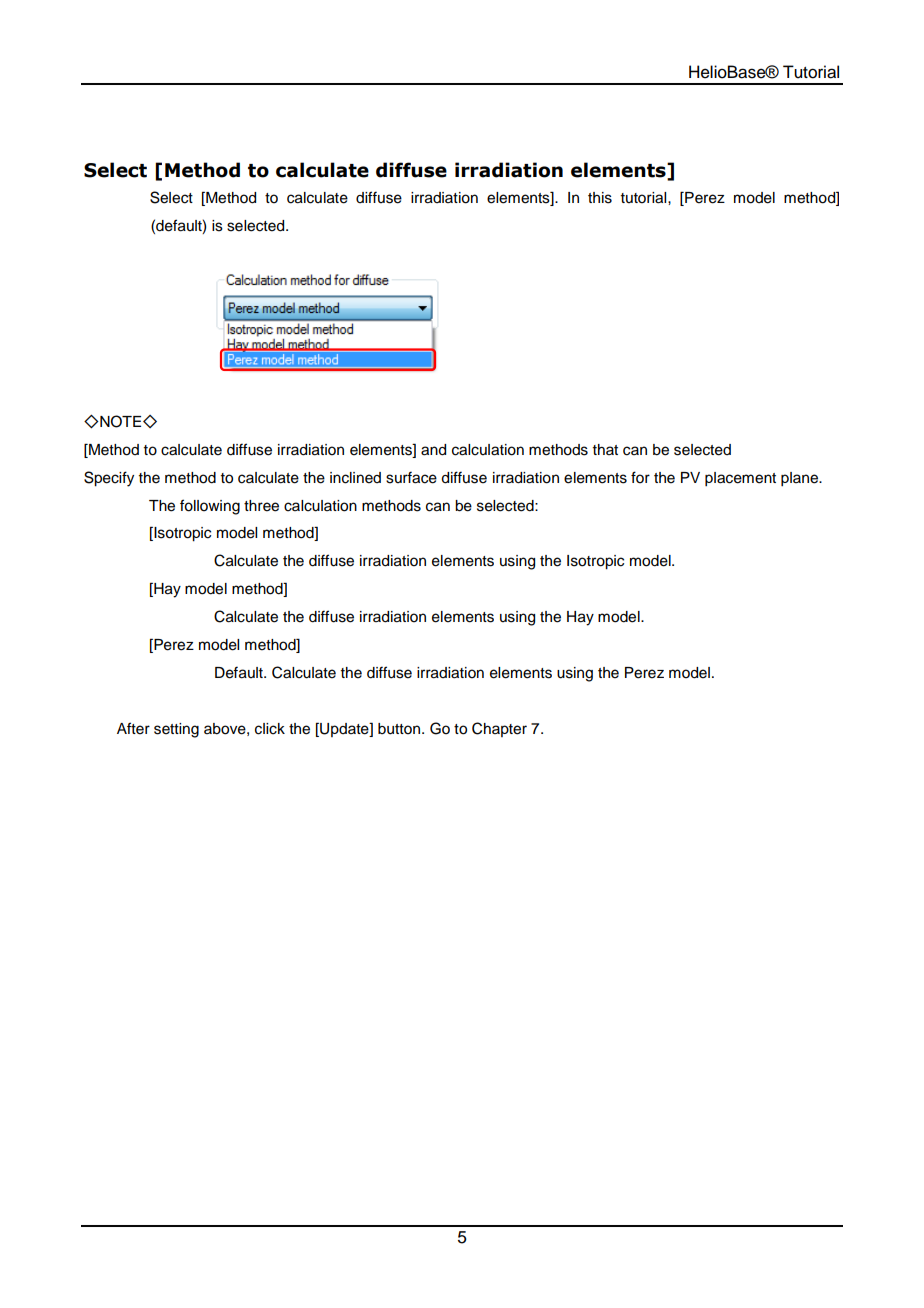  What do you see at coordinates (210, 507) in the screenshot?
I see `following` at bounding box center [210, 507].
